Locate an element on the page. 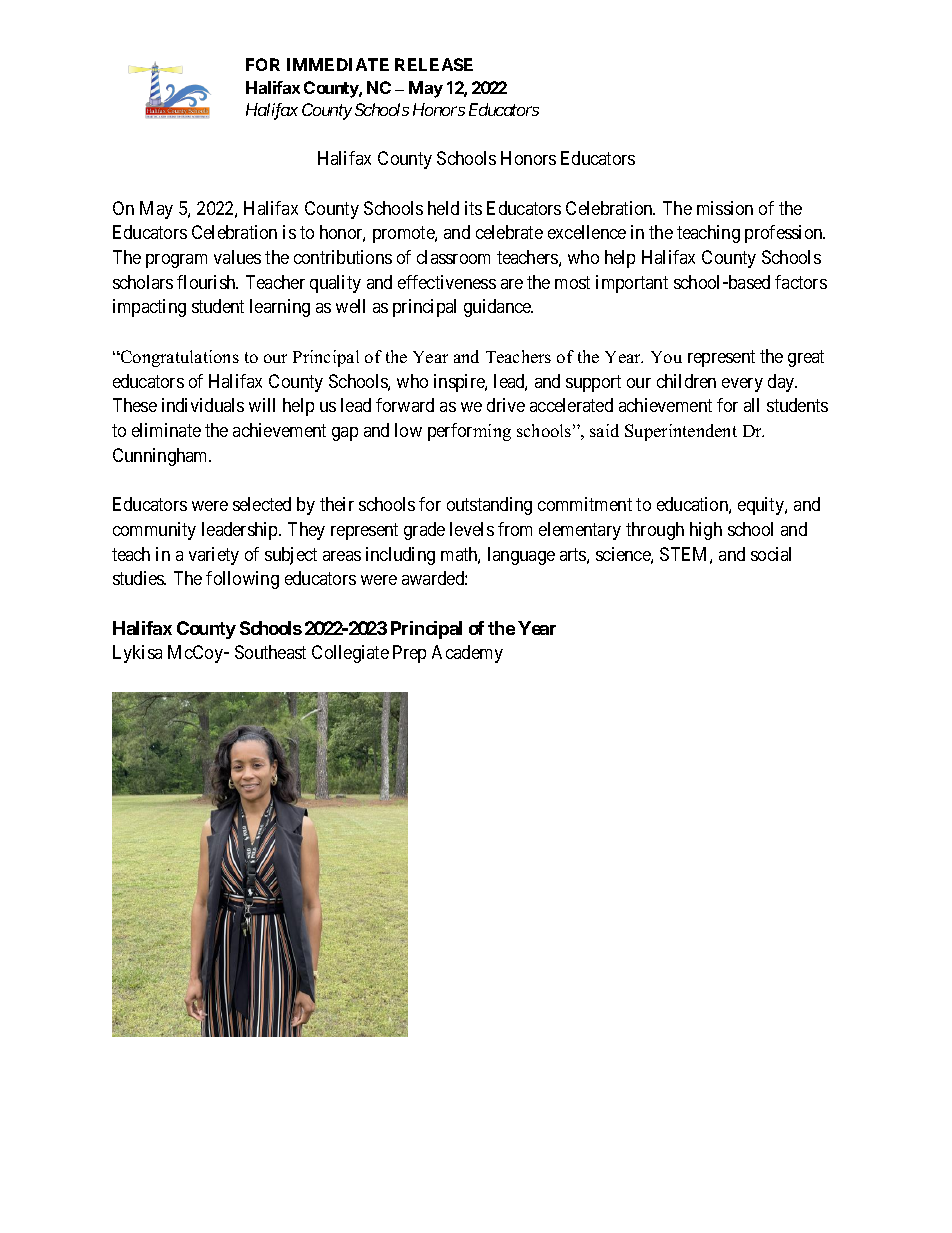 The image size is (952, 1233). profession is located at coordinates (785, 234).
